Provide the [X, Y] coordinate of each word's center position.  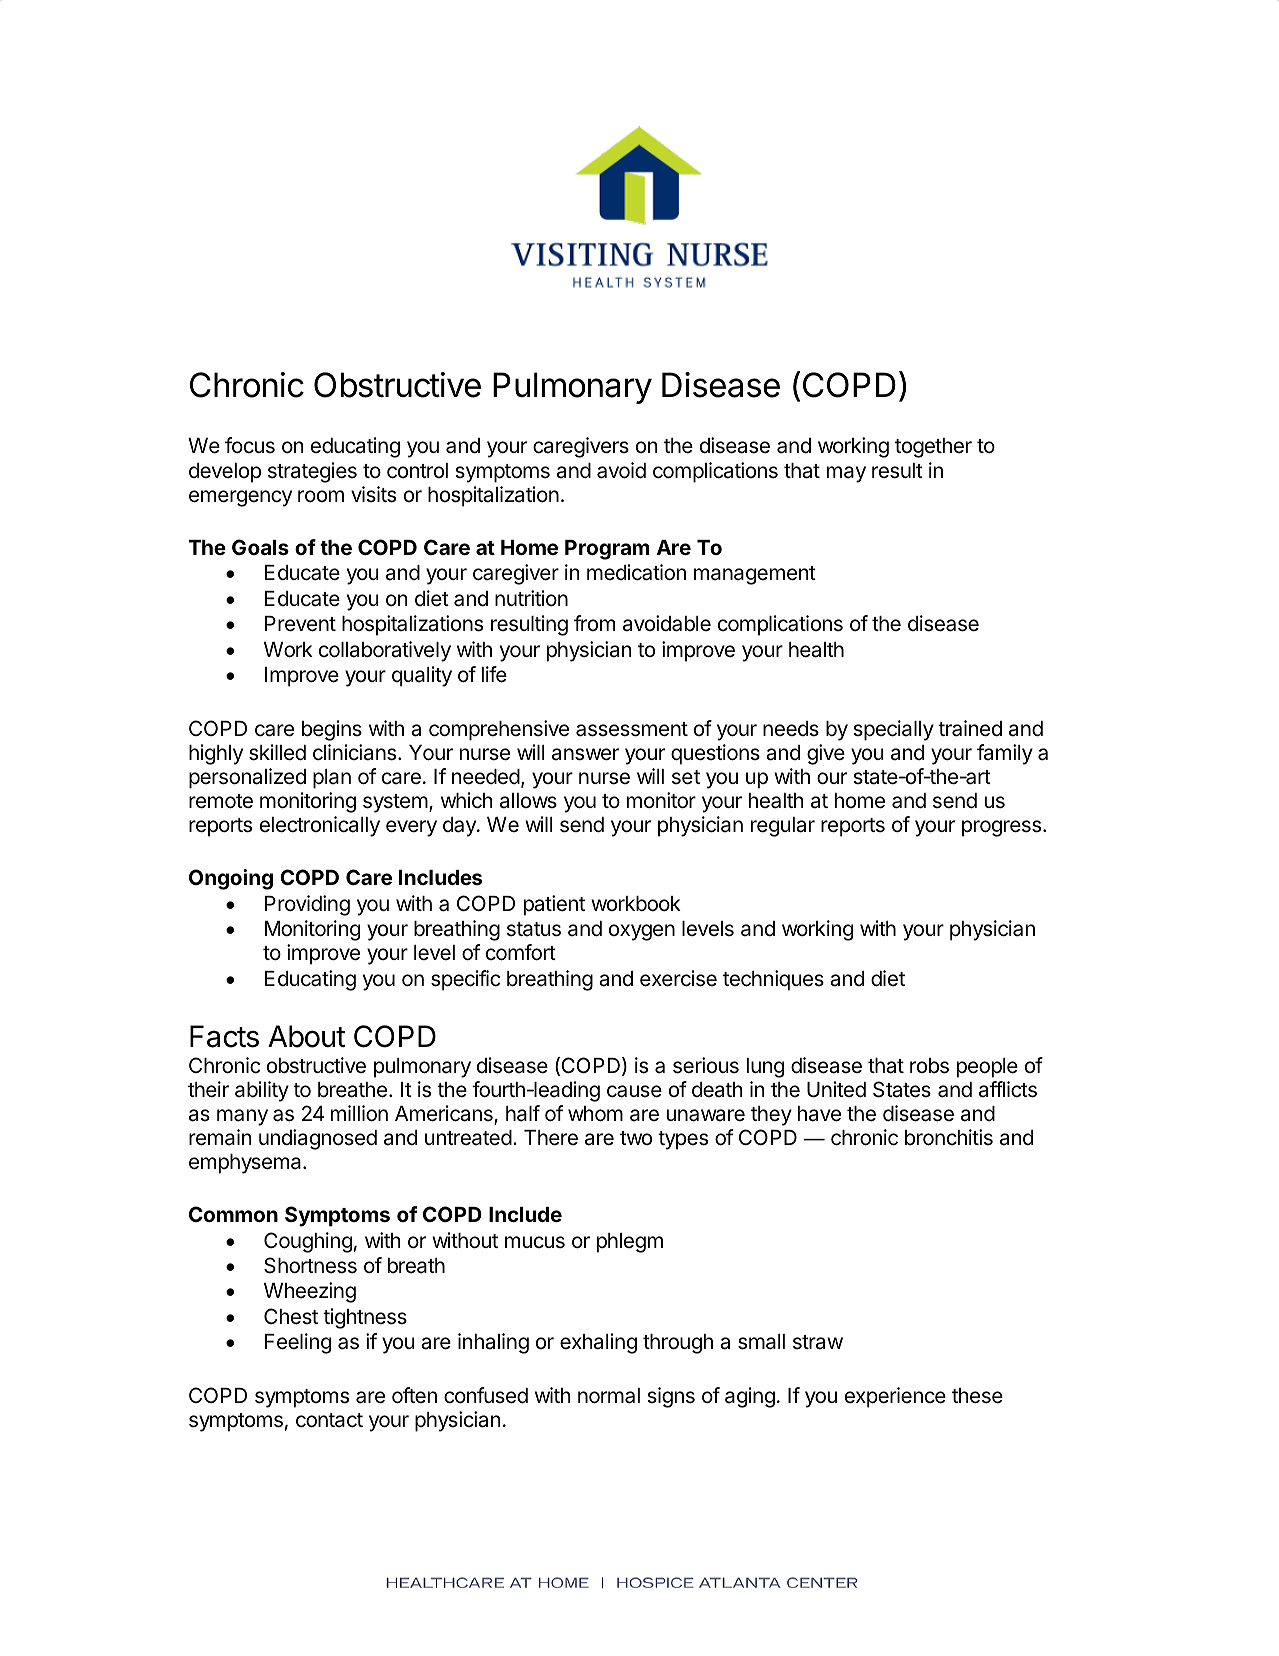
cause [634, 1091]
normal [609, 1396]
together [933, 448]
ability [262, 1091]
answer [585, 754]
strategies [312, 472]
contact [329, 1420]
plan [332, 779]
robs [929, 1066]
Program [607, 550]
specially [893, 730]
